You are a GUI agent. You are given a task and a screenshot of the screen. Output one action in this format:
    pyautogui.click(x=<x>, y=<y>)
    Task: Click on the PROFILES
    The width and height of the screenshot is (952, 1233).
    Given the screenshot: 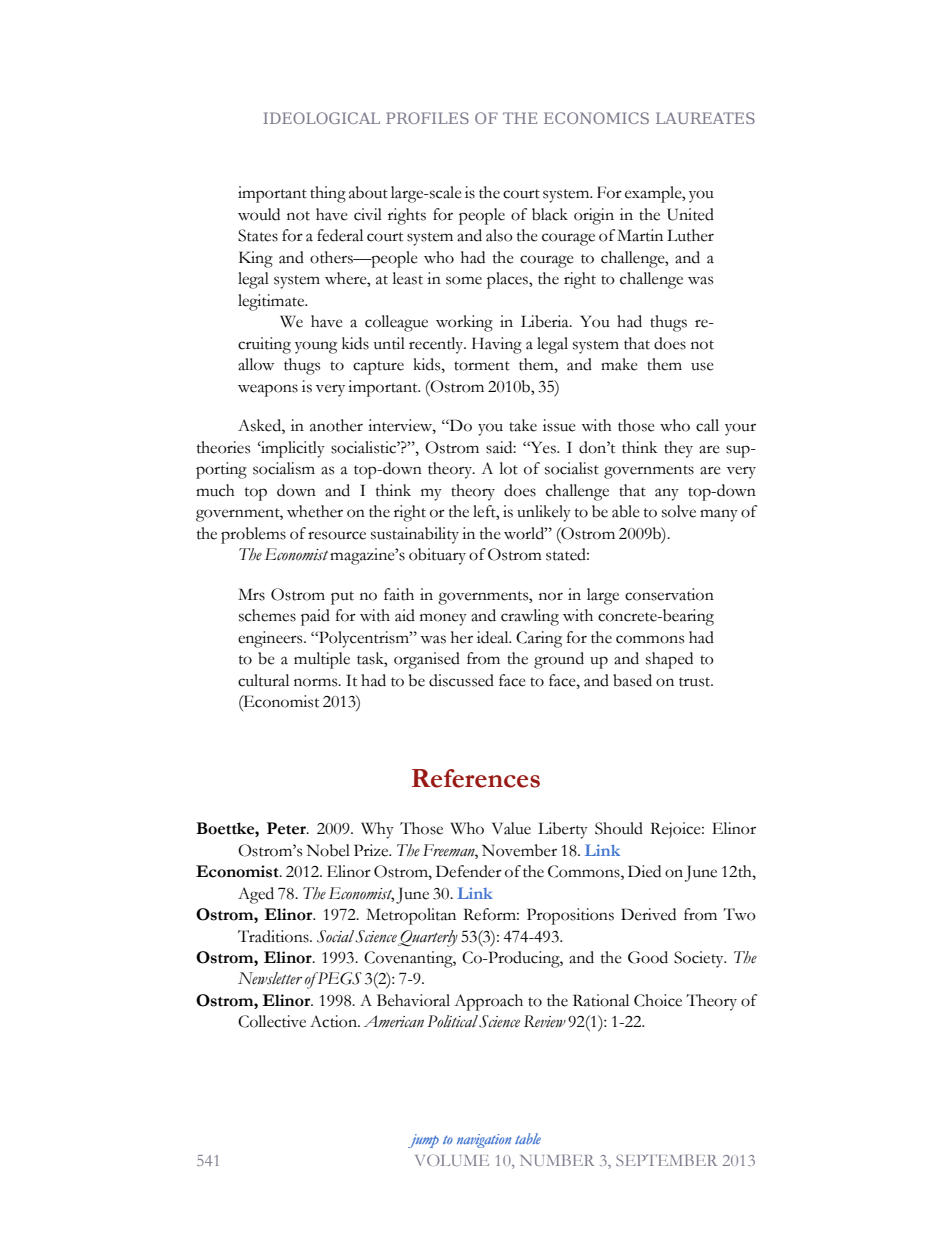 What is the action you would take?
    pyautogui.click(x=427, y=118)
